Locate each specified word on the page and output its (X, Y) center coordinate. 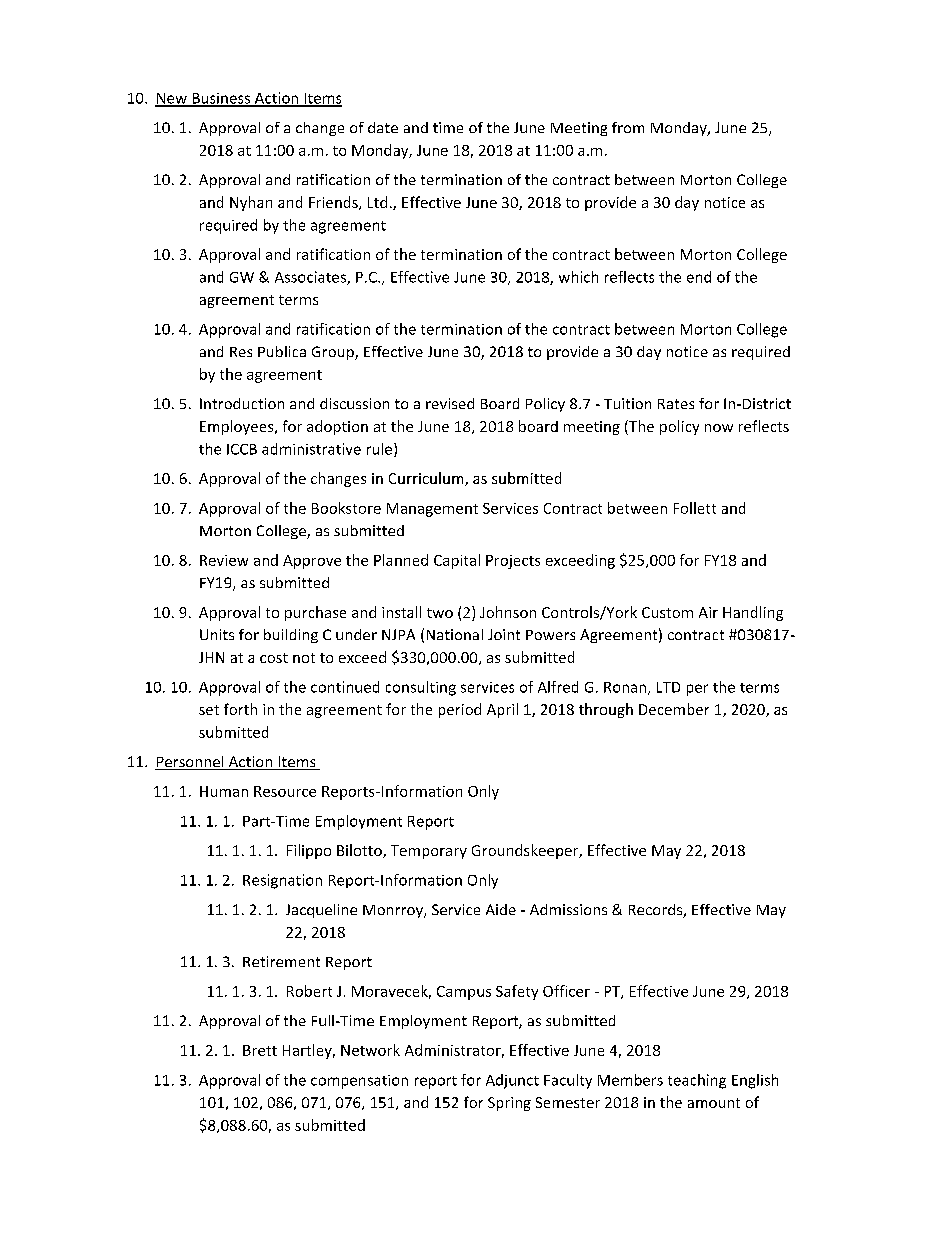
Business (221, 99)
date (383, 127)
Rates (676, 404)
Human (224, 791)
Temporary (429, 852)
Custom (667, 612)
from (628, 127)
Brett (260, 1050)
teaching (697, 1081)
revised (450, 403)
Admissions (568, 909)
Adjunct (512, 1081)
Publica (282, 351)
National (455, 634)
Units (217, 634)
